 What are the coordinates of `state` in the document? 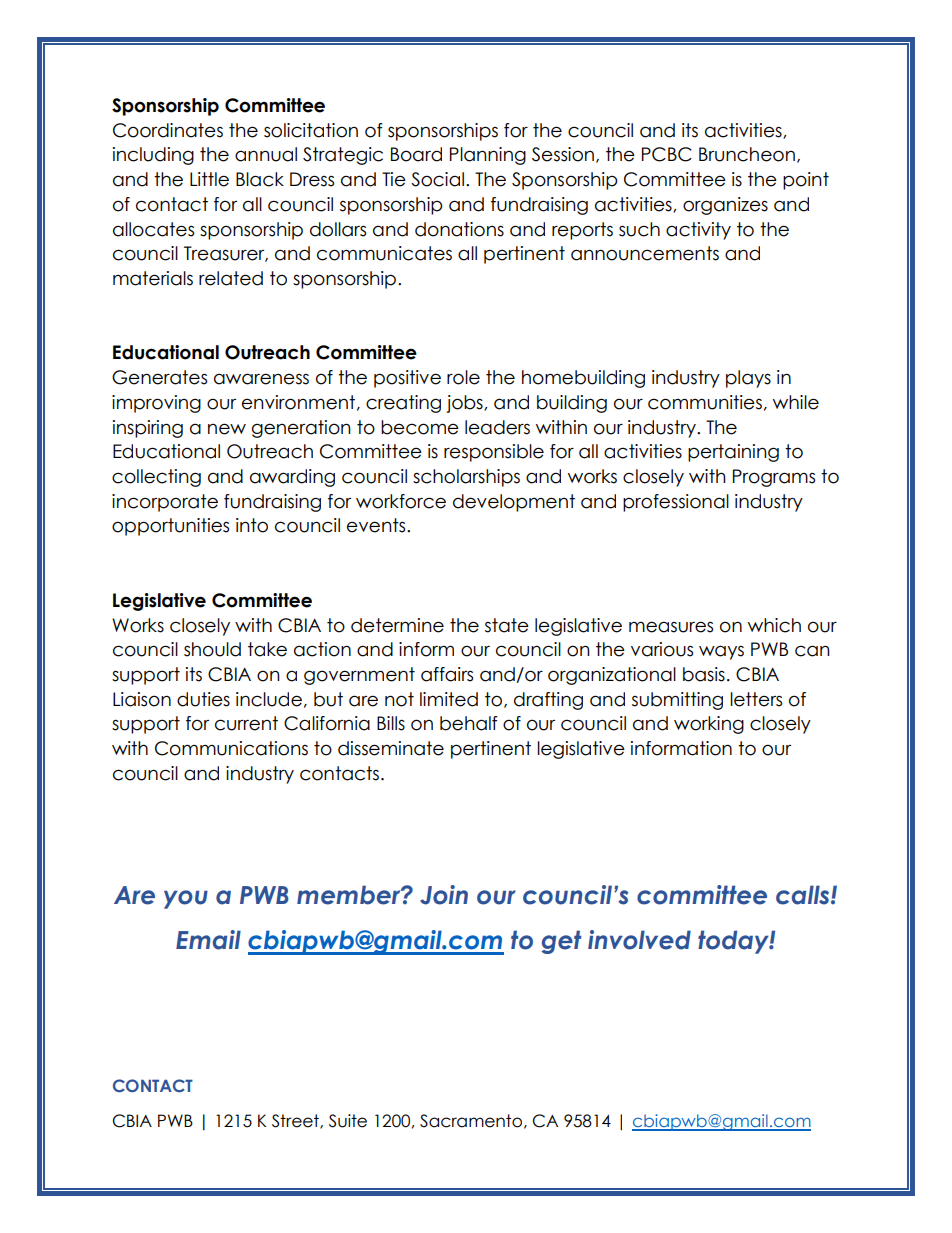 It's located at (507, 625).
